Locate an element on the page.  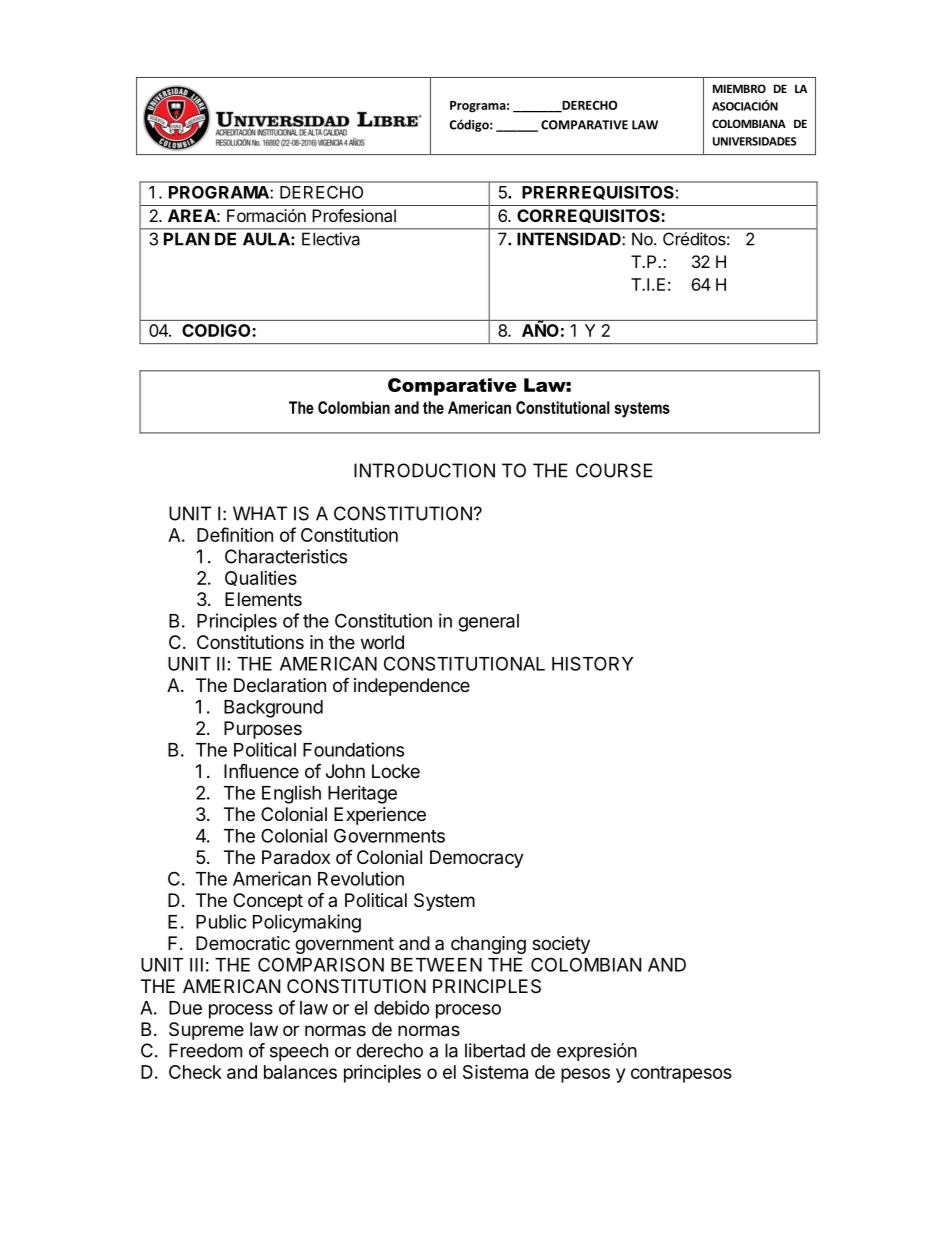
general is located at coordinates (488, 623).
